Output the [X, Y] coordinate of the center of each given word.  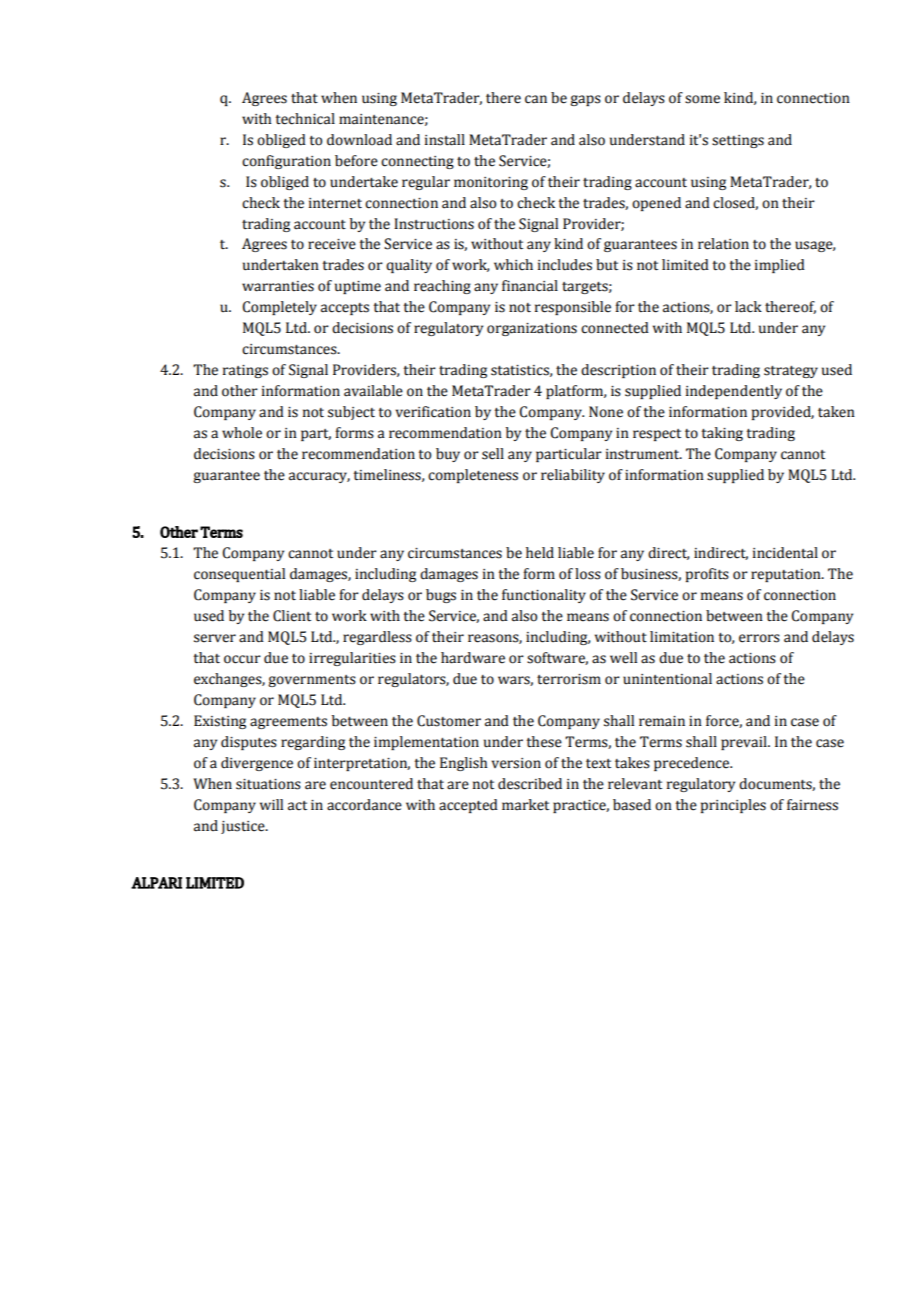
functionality [544, 596]
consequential [239, 575]
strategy [791, 372]
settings [738, 141]
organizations [532, 329]
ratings [245, 371]
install [445, 140]
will [271, 804]
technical [305, 119]
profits [707, 575]
